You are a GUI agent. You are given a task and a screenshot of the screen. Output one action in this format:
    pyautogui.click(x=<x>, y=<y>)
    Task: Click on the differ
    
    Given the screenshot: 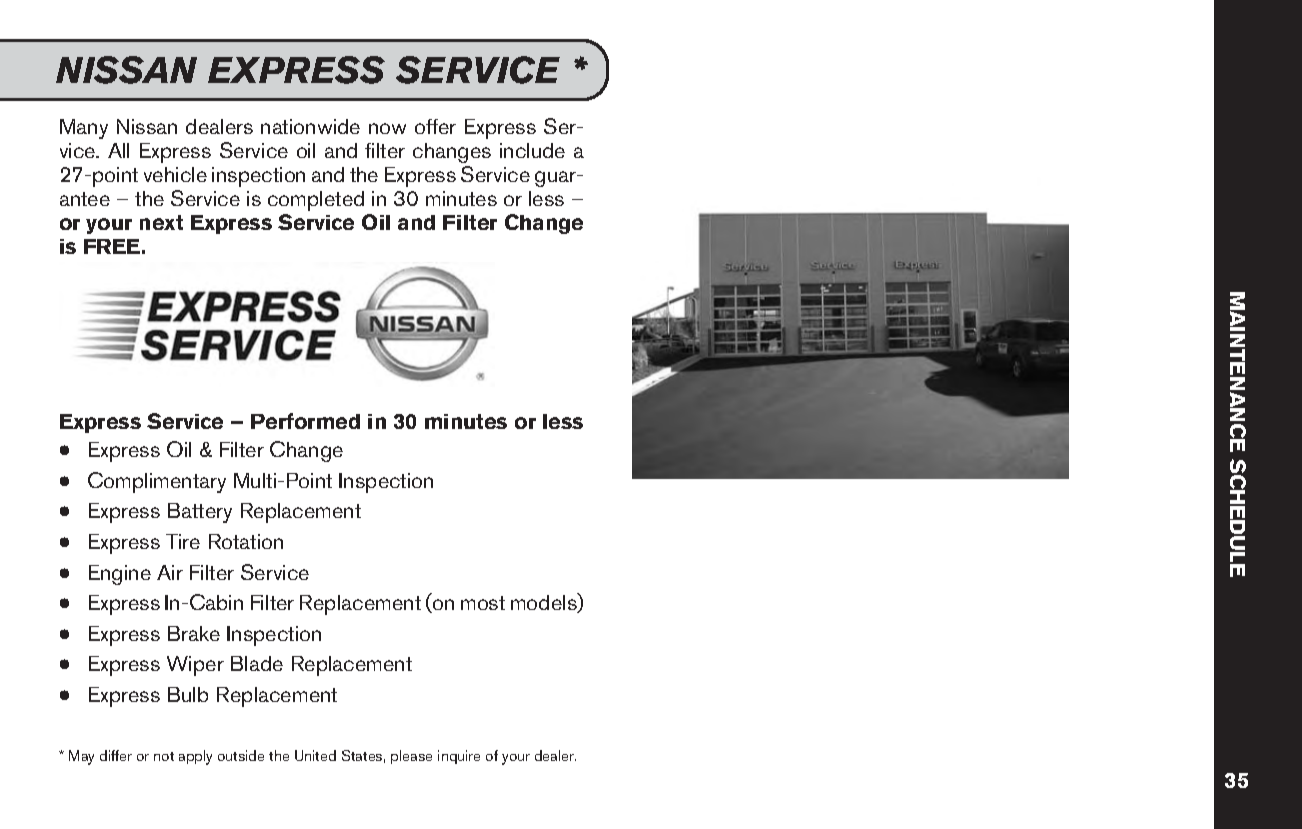 What is the action you would take?
    pyautogui.click(x=116, y=755)
